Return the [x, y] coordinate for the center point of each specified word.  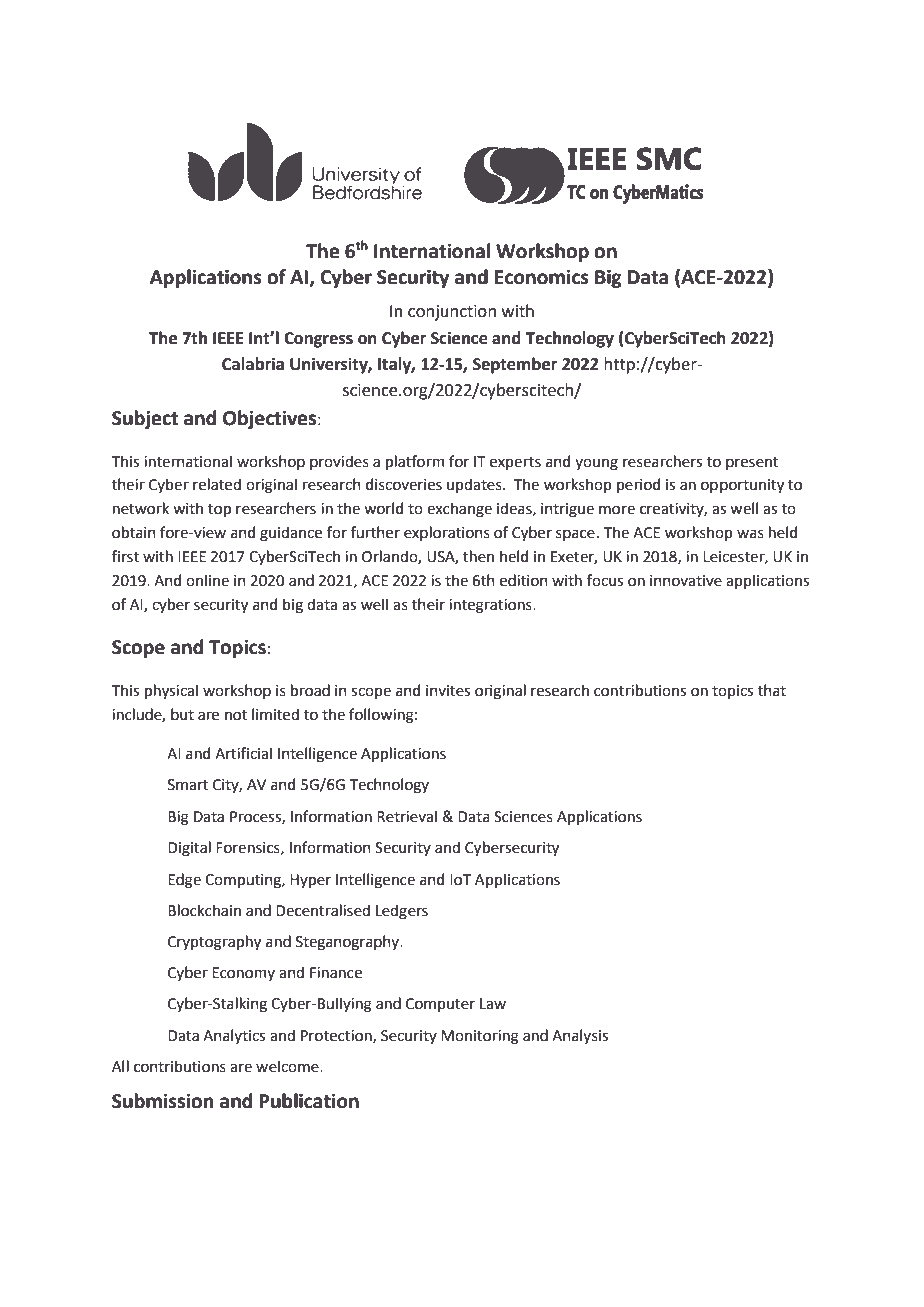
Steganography [349, 943]
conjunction [452, 313]
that [772, 690]
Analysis [580, 1036]
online [207, 580]
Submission [162, 1101]
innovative [686, 581]
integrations [491, 606]
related [217, 484]
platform [415, 462]
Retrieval [407, 816]
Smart [188, 785]
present [752, 463]
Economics [542, 277]
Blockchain [204, 910]
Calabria [253, 364]
